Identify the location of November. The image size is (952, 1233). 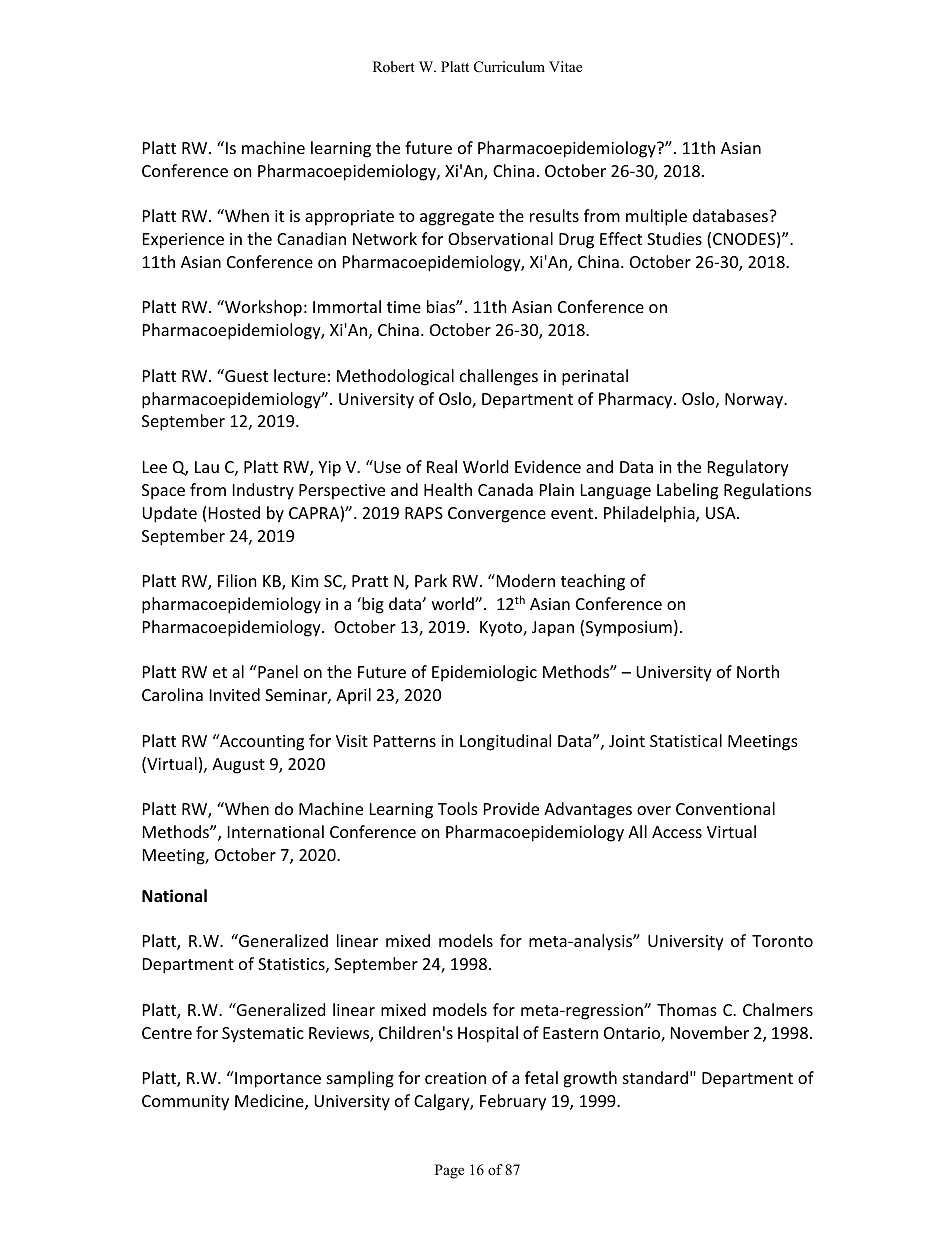
(710, 1032).
